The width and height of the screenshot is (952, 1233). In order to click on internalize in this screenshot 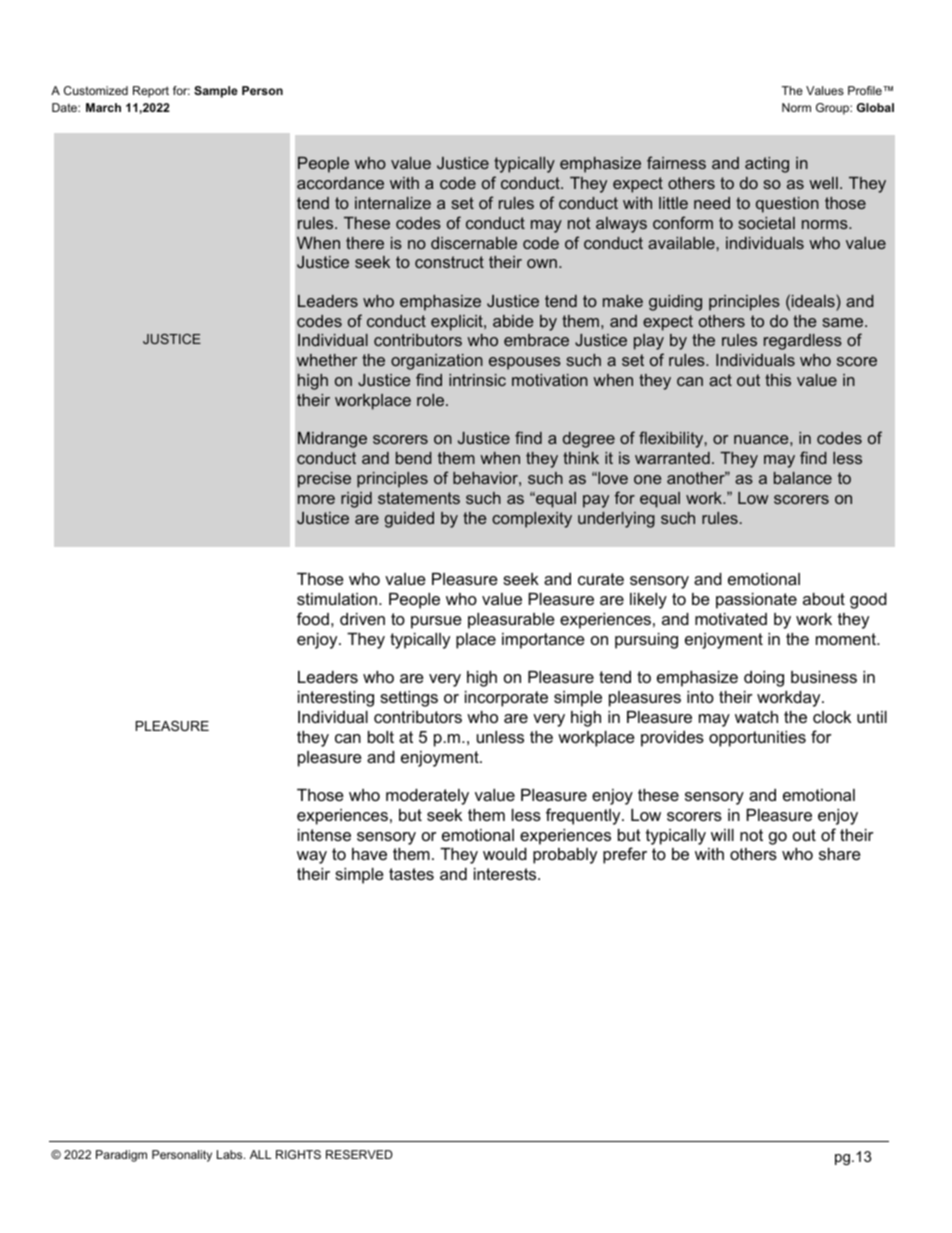, I will do `click(393, 203)`.
